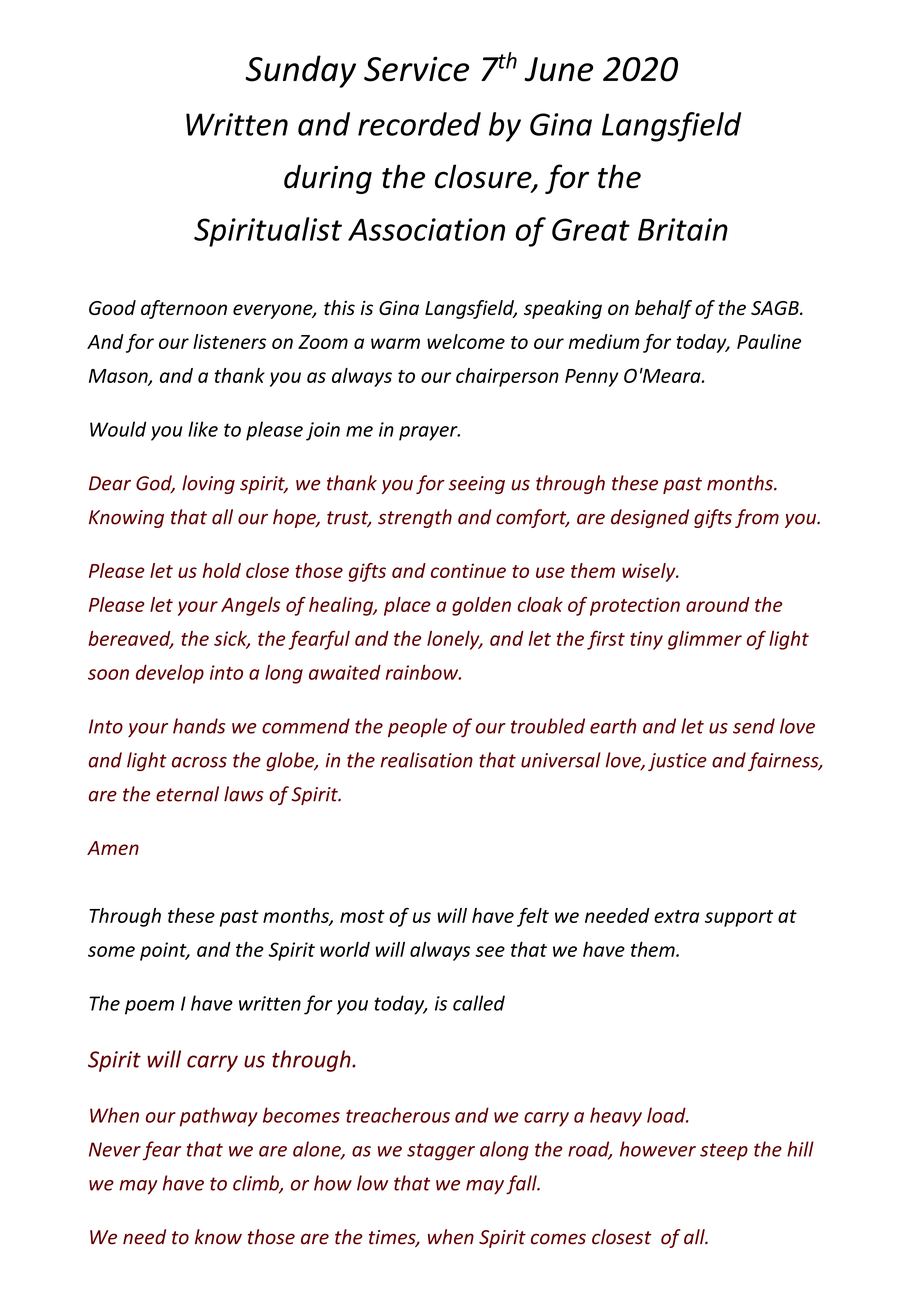  I want to click on pathway, so click(219, 1117).
